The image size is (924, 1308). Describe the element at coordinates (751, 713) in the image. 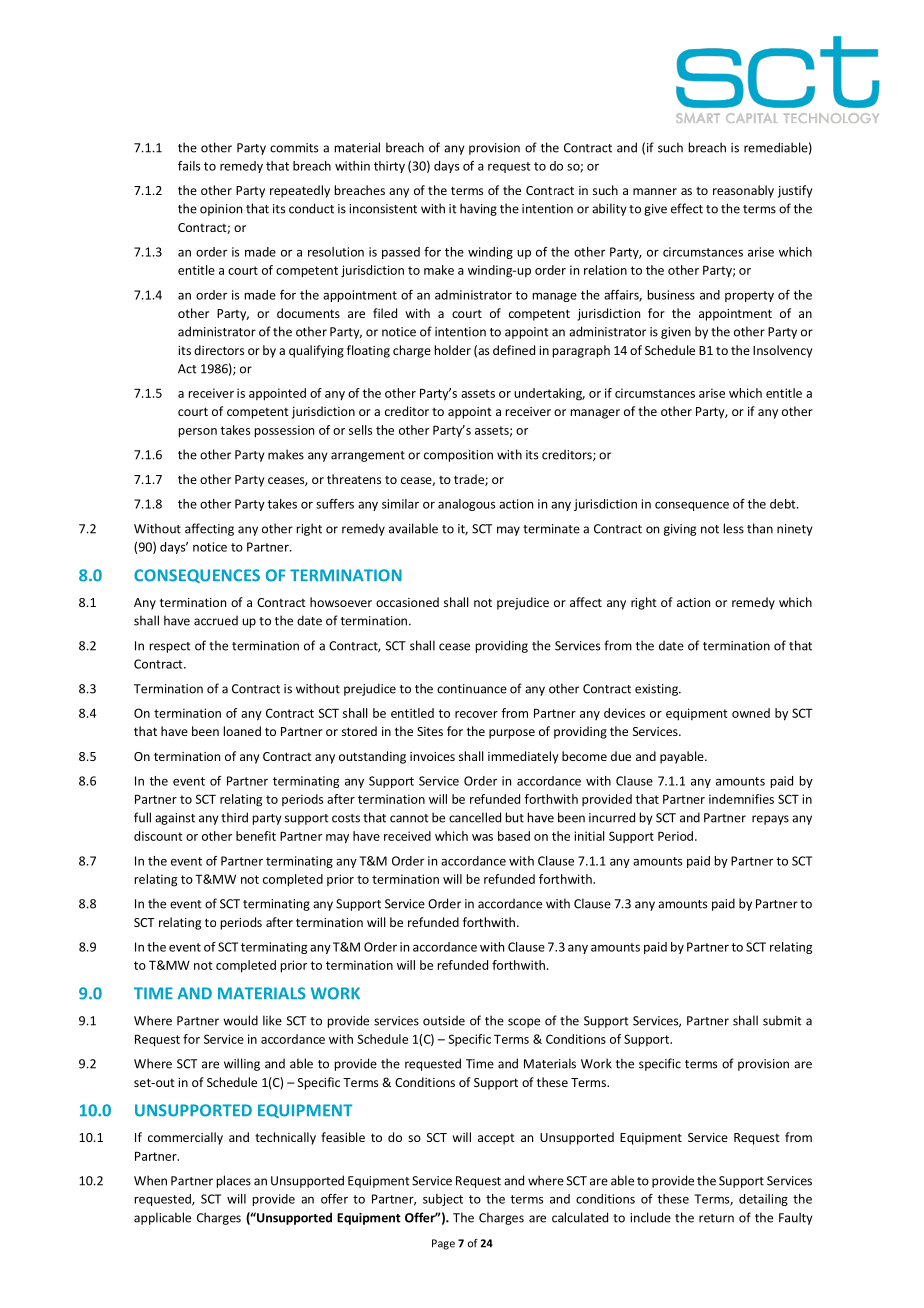

I see `owned` at that location.
